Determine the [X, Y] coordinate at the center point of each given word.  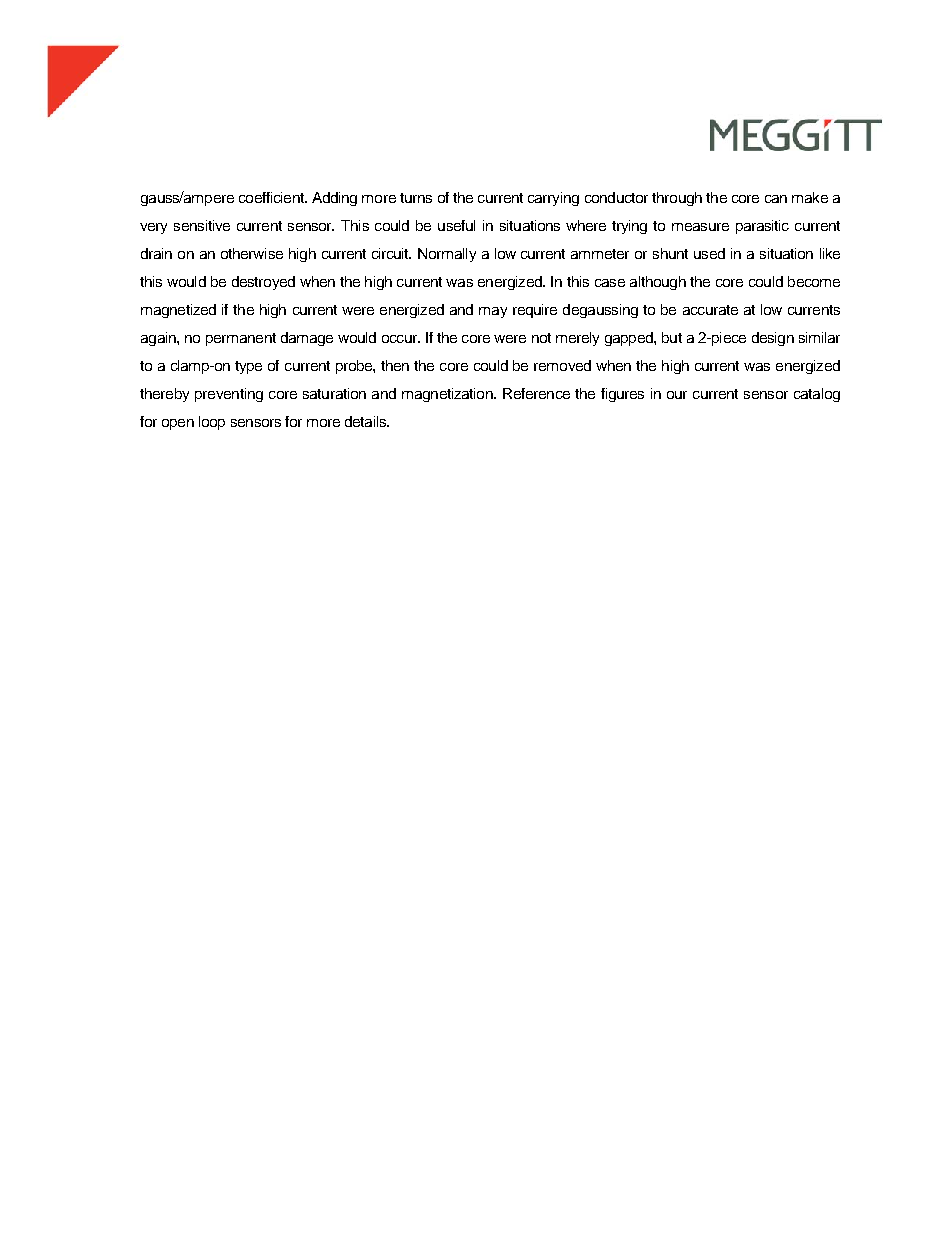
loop [212, 423]
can [776, 199]
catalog [817, 395]
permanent [241, 339]
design [773, 339]
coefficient [272, 197]
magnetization [448, 395]
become [814, 281]
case [610, 283]
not [541, 338]
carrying [553, 199]
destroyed [263, 283]
